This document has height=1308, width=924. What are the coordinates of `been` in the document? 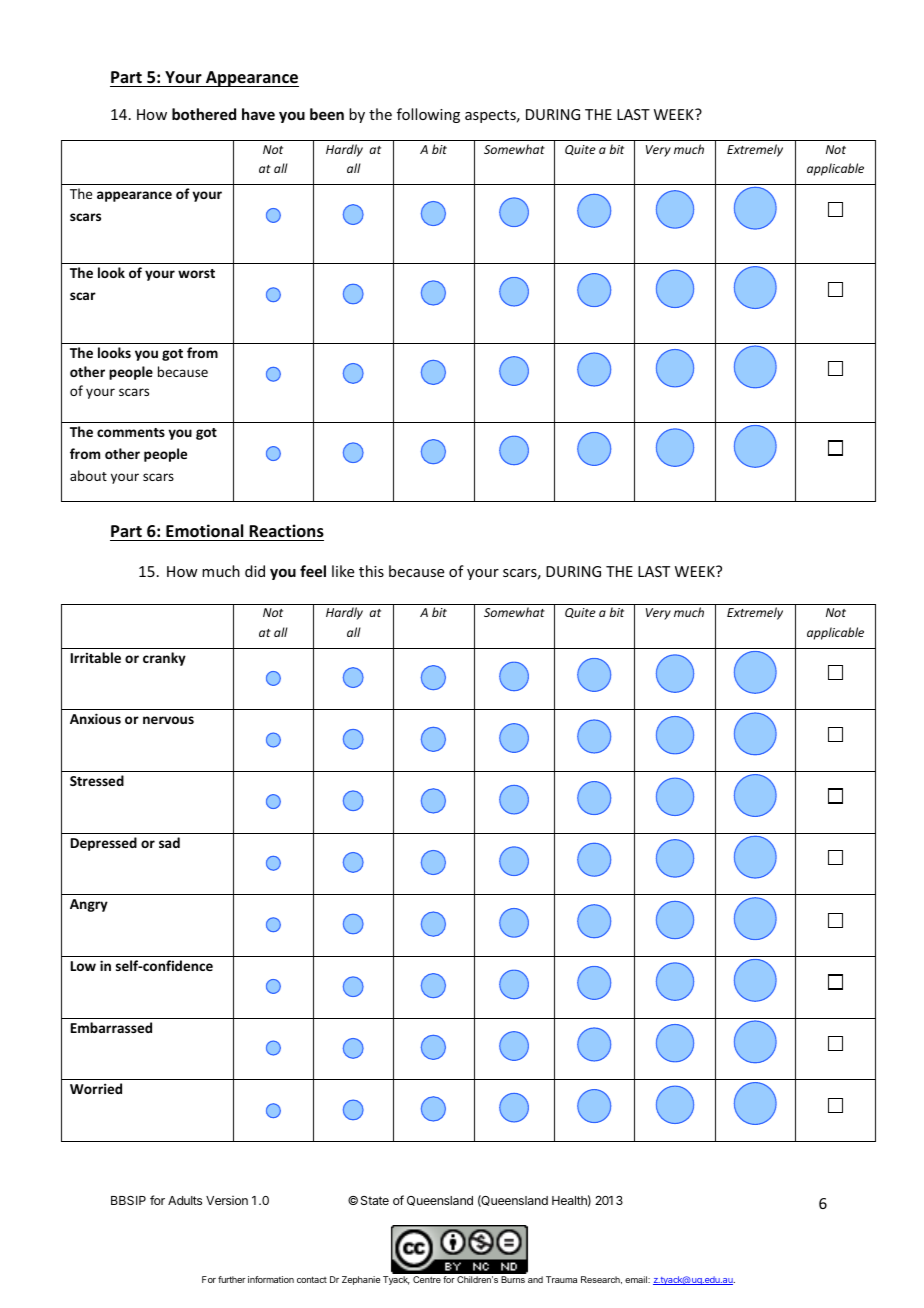 It's located at (327, 114).
